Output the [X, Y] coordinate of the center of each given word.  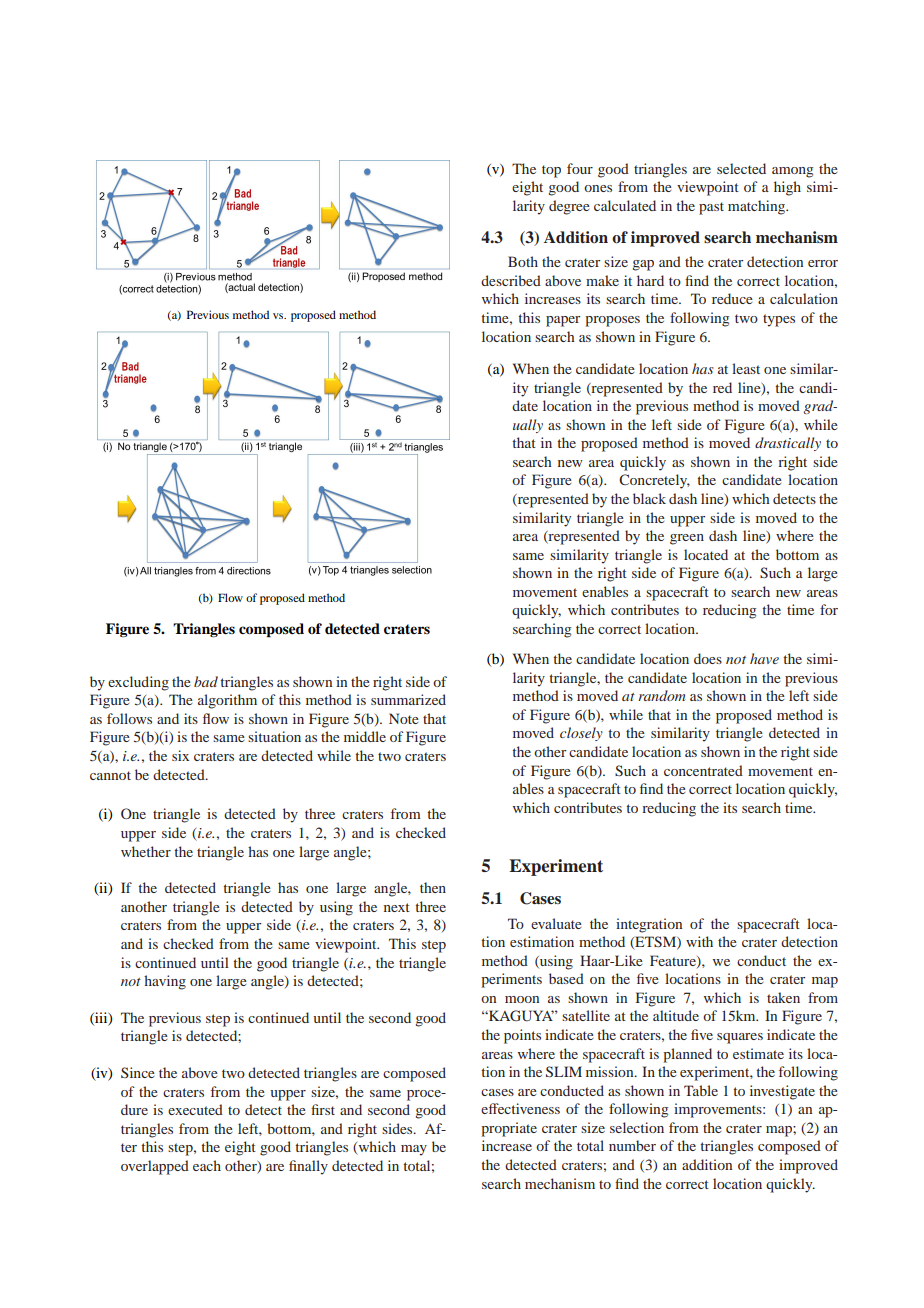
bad [206, 681]
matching [758, 207]
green [687, 539]
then [433, 887]
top [551, 171]
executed [195, 1109]
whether [146, 851]
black [649, 498]
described [511, 280]
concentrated [703, 770]
